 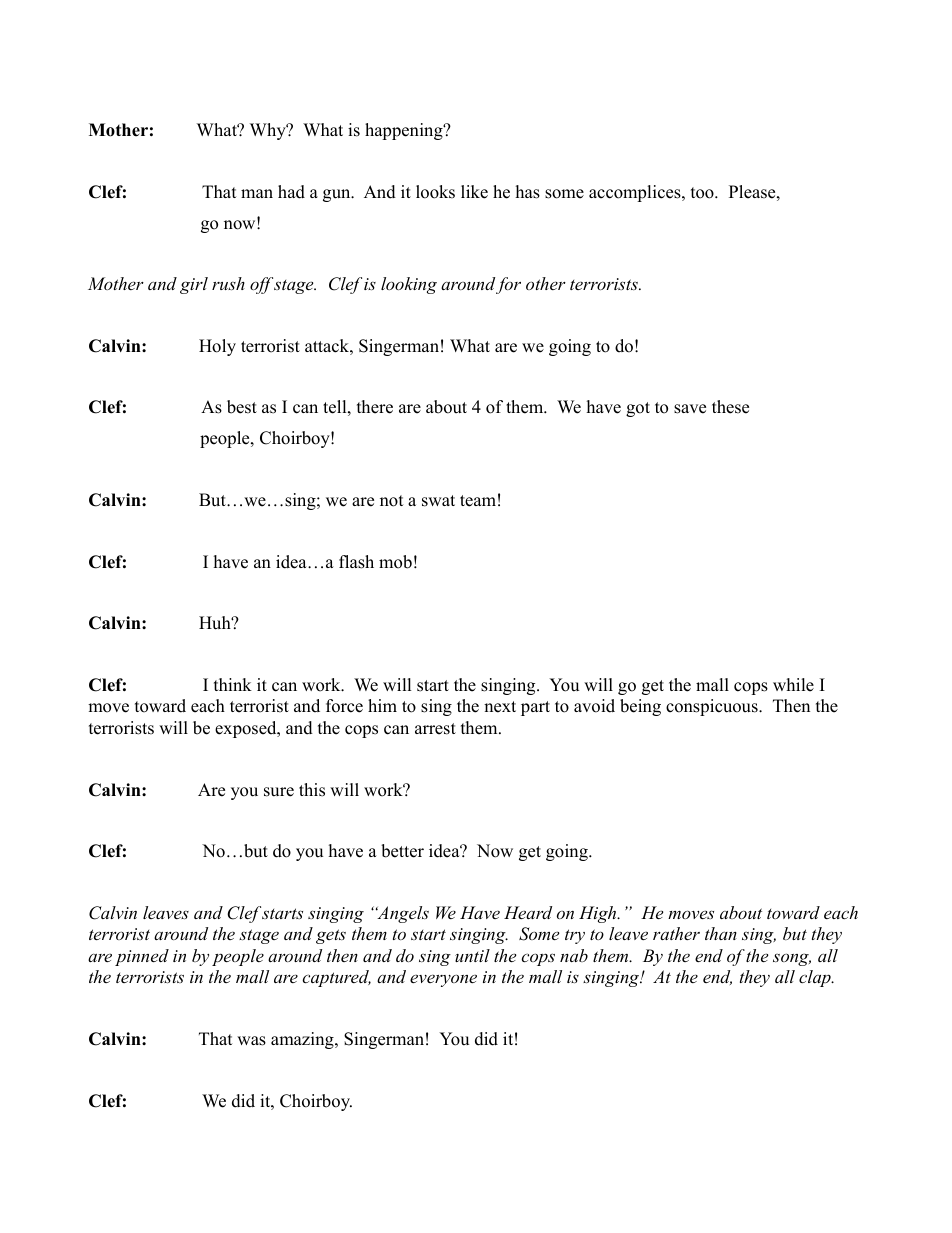 I want to click on like, so click(x=474, y=192).
